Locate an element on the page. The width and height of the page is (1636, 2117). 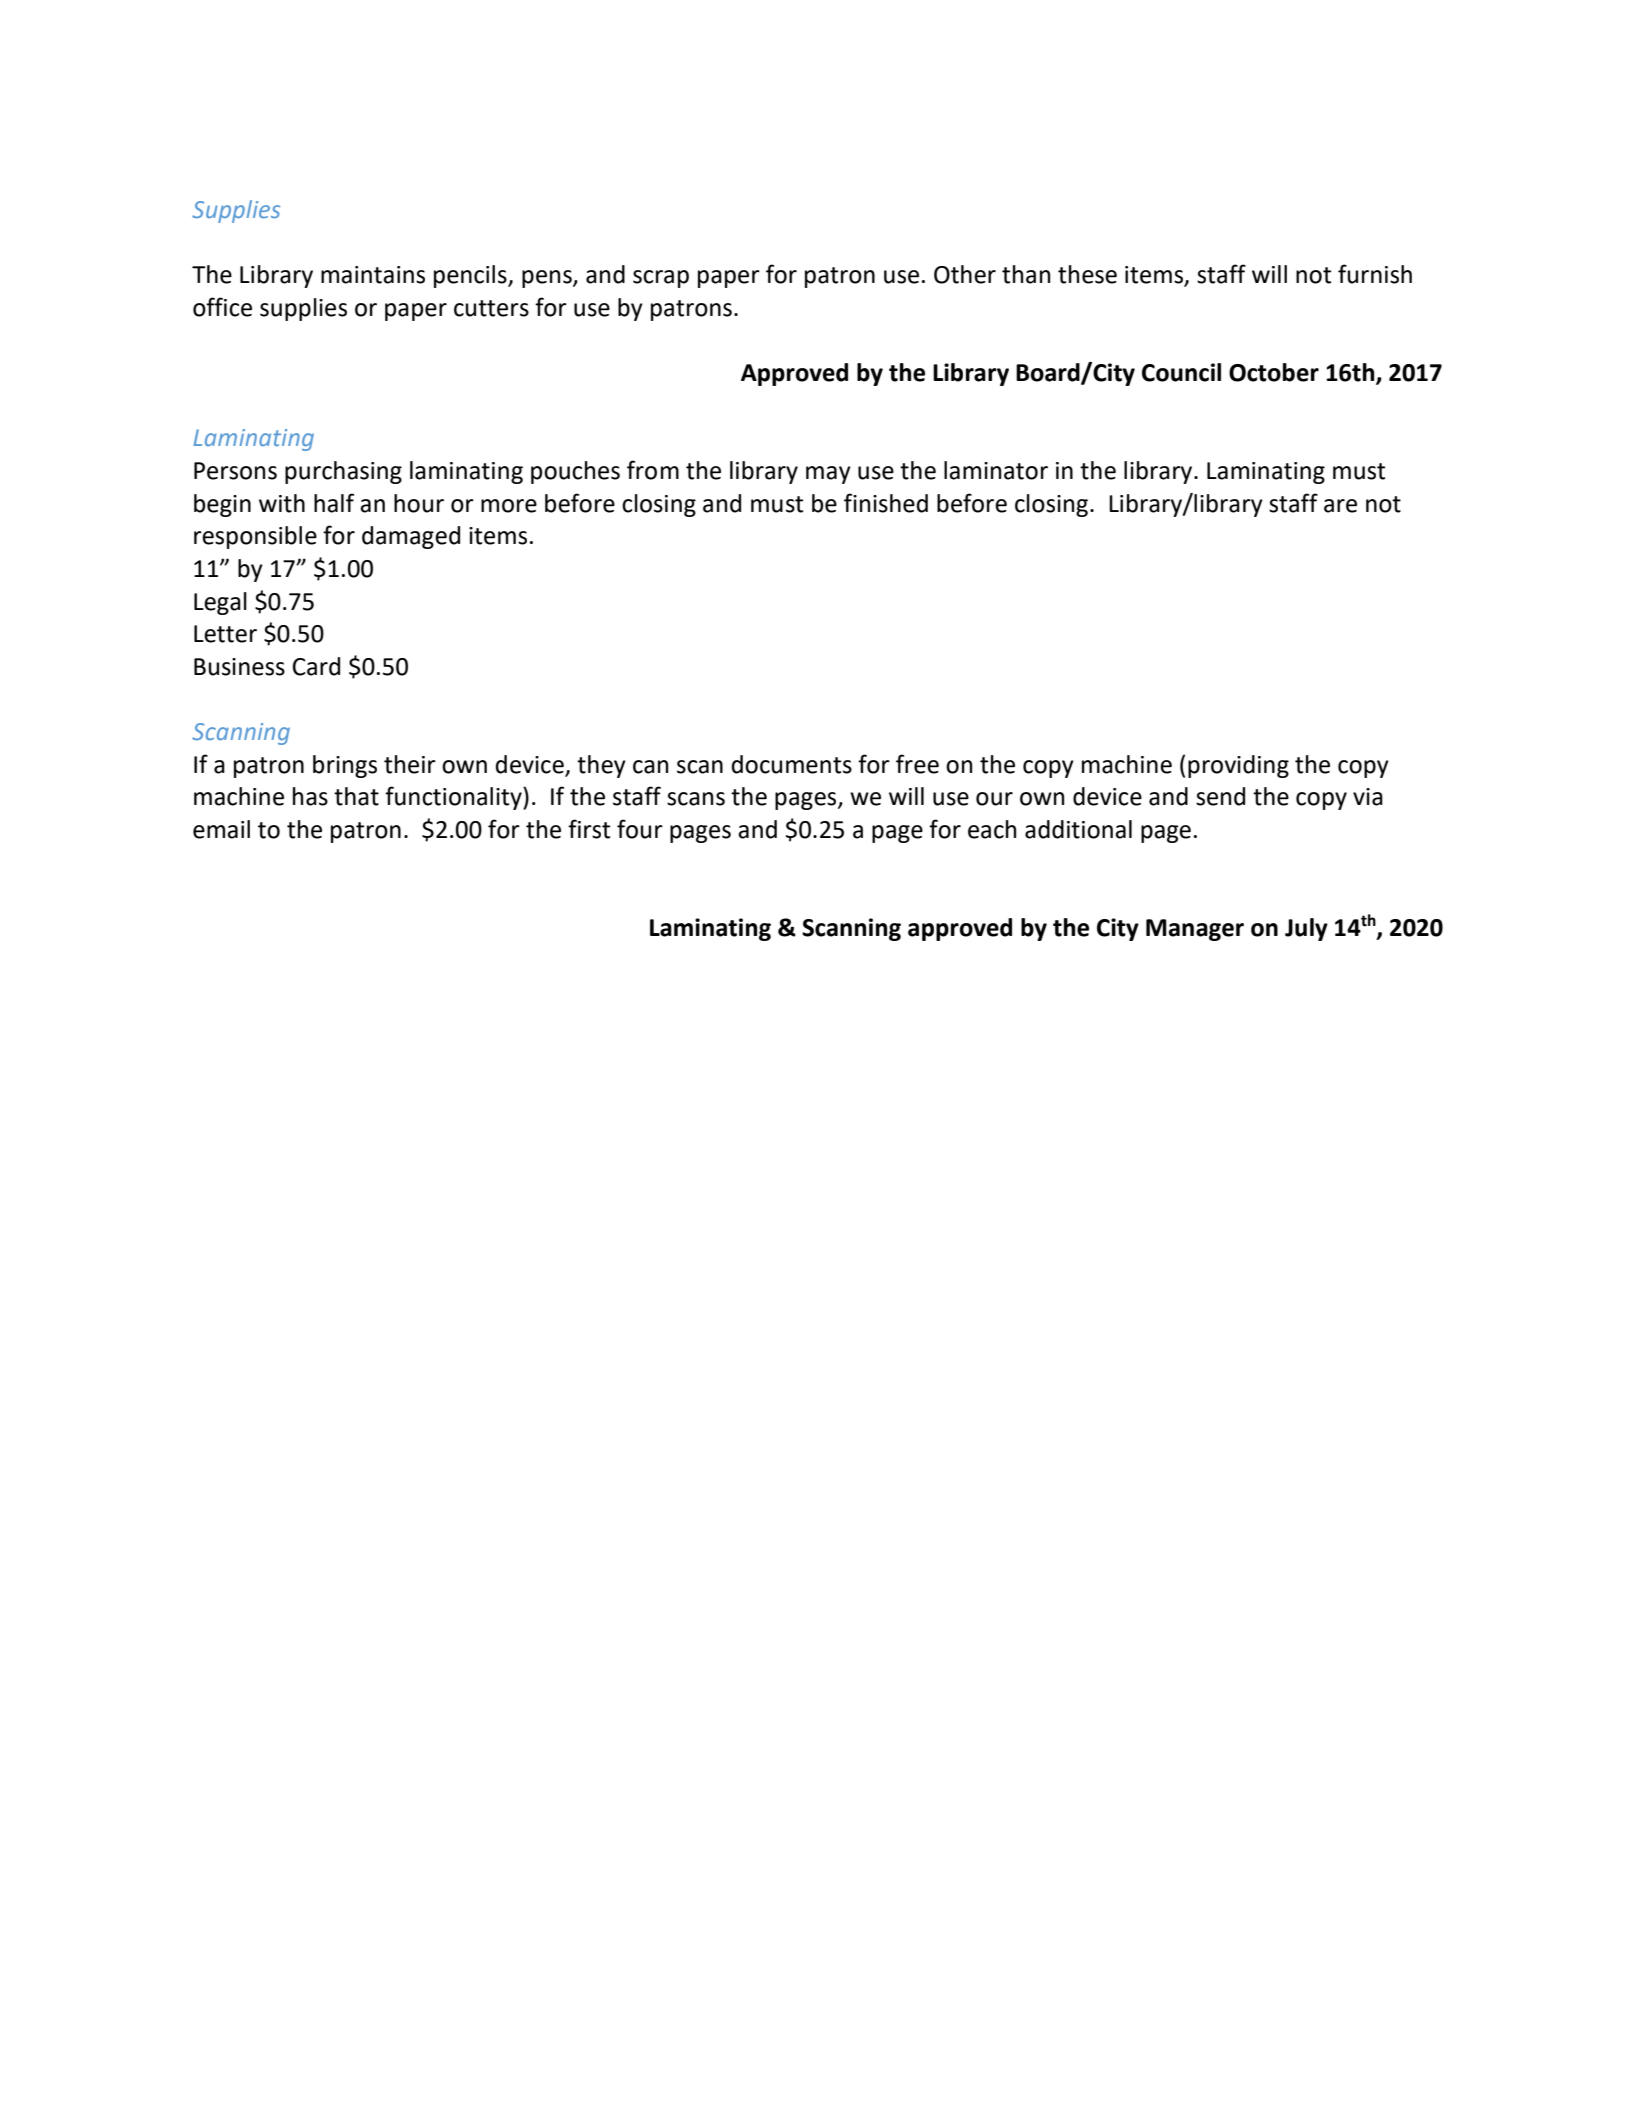
furnish is located at coordinates (1375, 274).
